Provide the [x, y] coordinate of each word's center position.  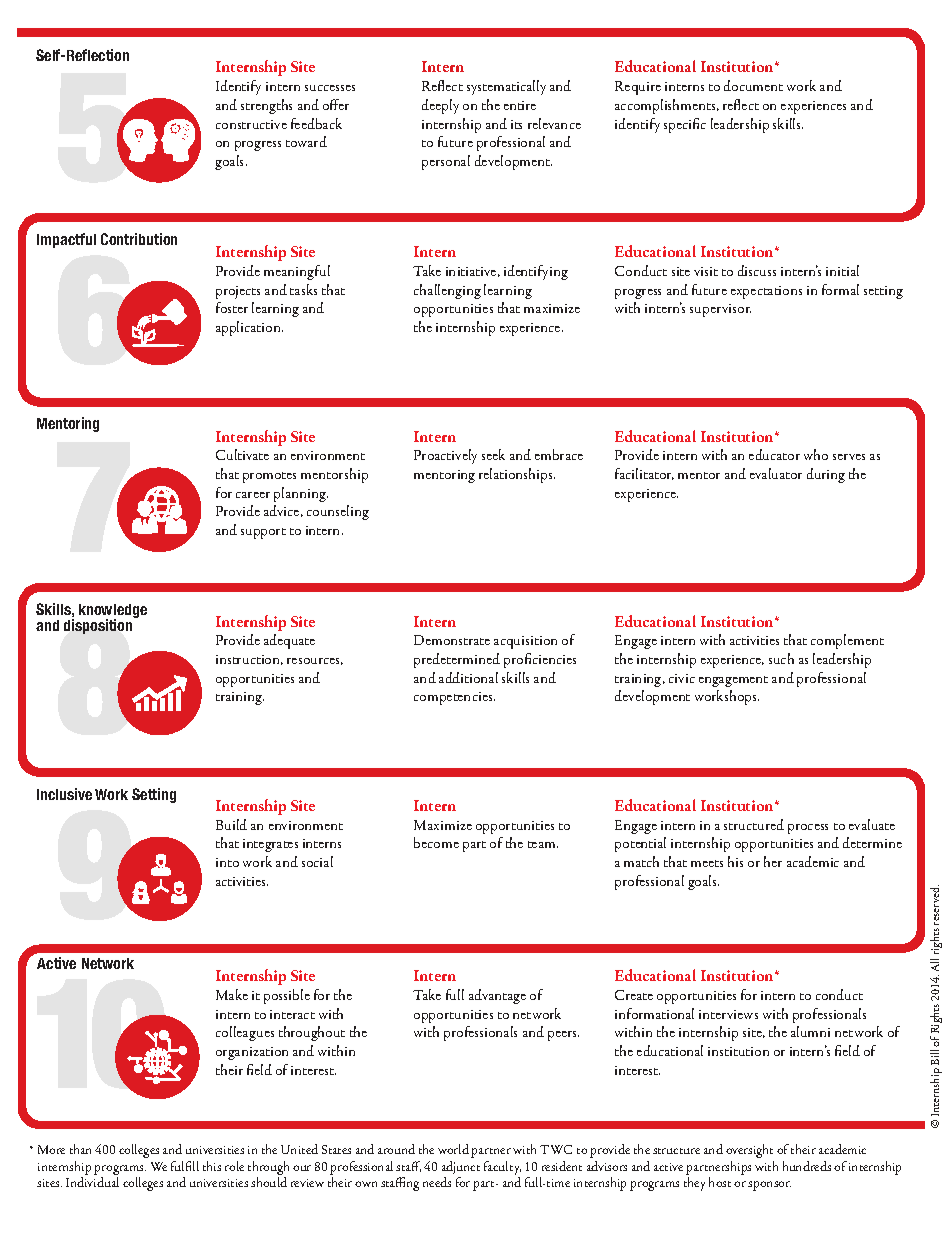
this [212, 1166]
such [781, 658]
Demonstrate [452, 640]
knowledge [113, 612]
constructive [251, 124]
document [753, 85]
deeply [440, 106]
